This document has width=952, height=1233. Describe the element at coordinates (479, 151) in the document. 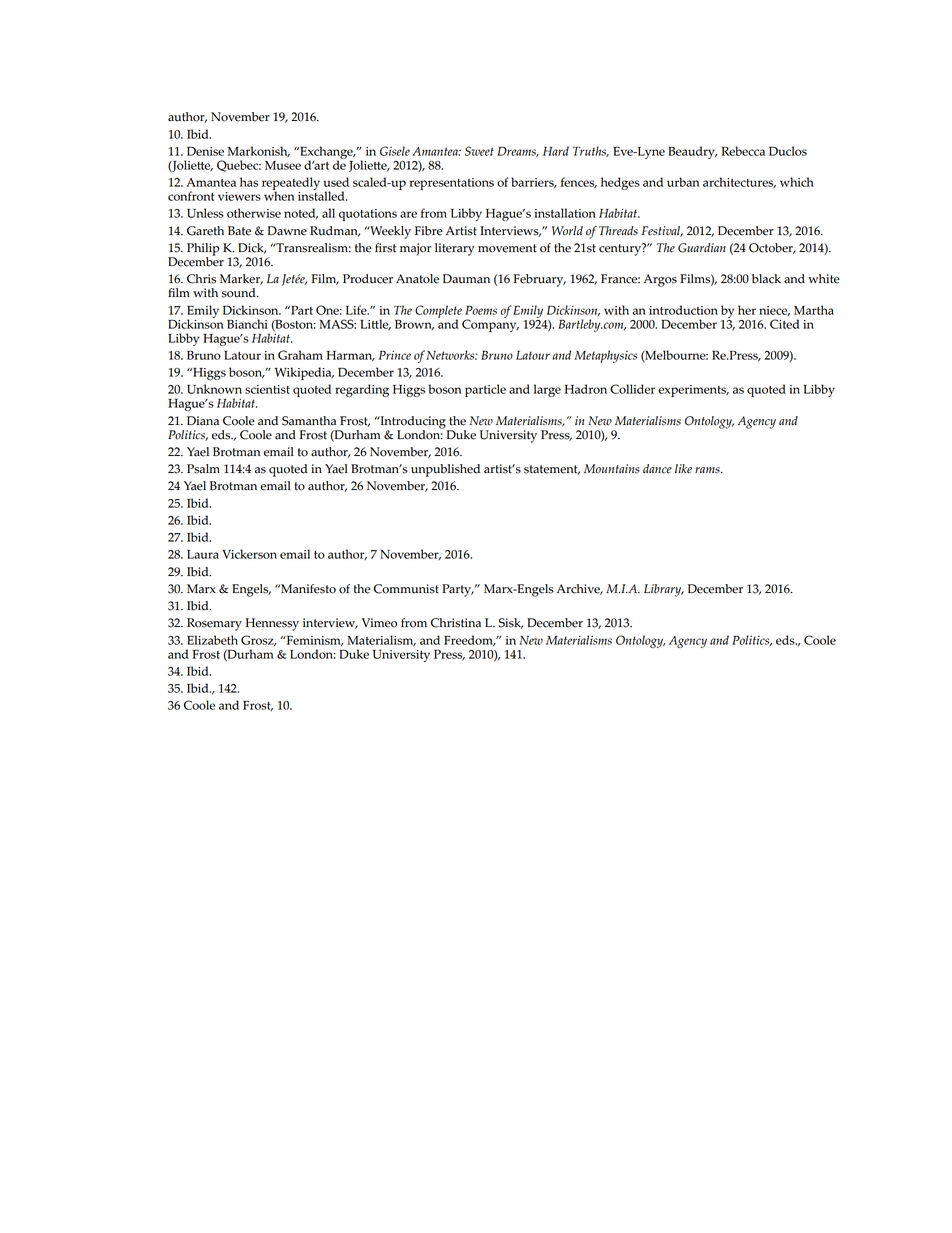

I see `Sweet` at that location.
